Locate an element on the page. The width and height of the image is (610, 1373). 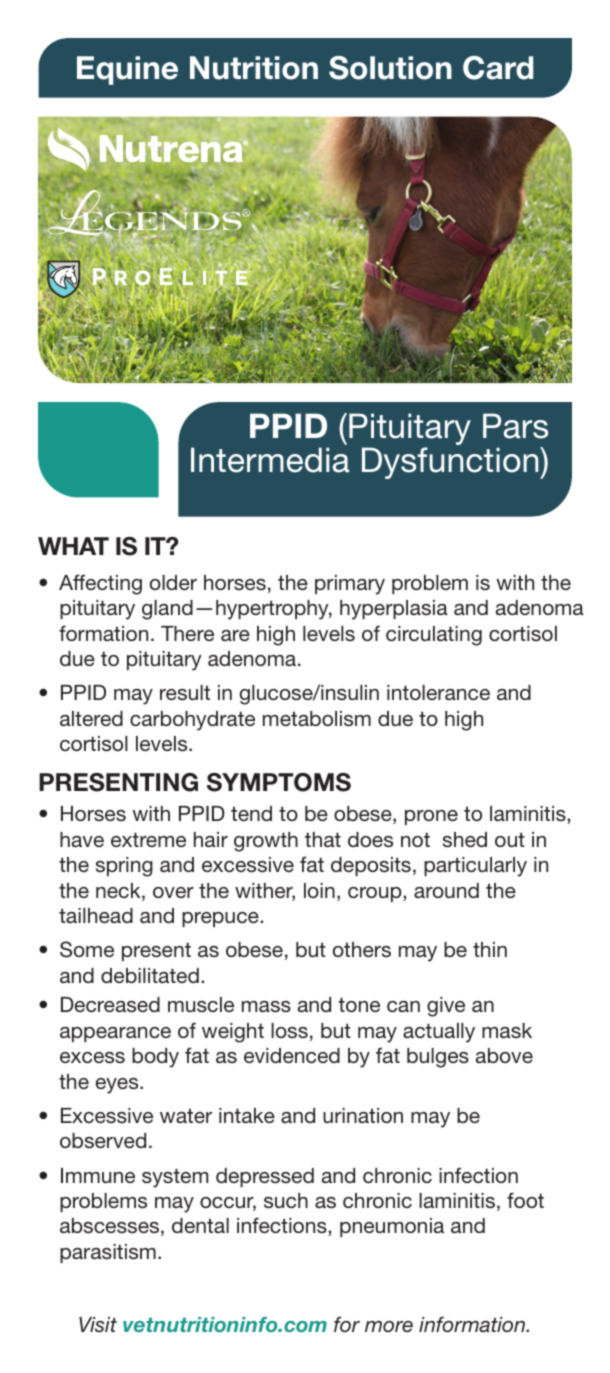
Card is located at coordinates (498, 68).
